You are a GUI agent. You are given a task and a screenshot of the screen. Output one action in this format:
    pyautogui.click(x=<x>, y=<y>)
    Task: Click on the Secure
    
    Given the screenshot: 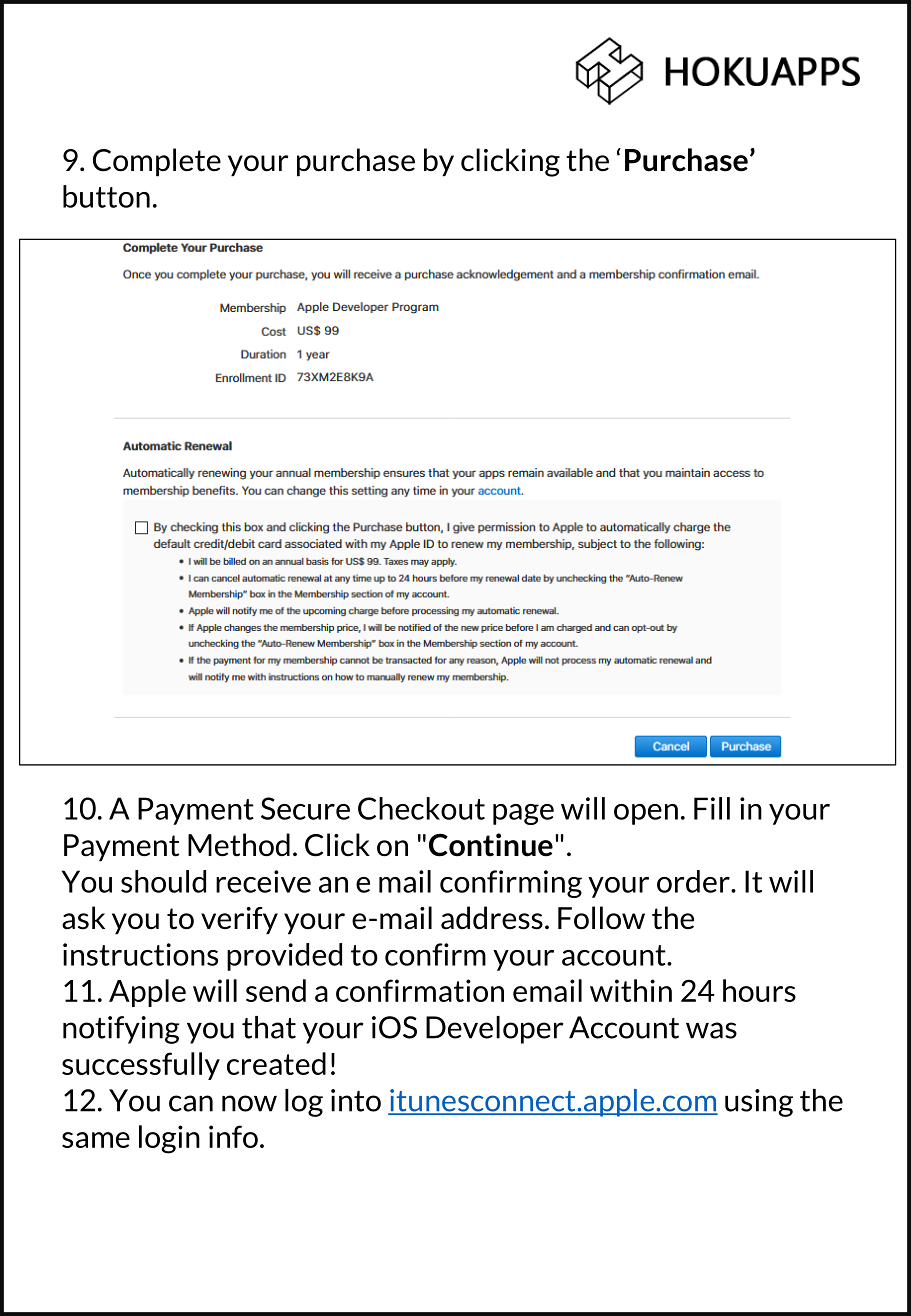 What is the action you would take?
    pyautogui.click(x=305, y=808)
